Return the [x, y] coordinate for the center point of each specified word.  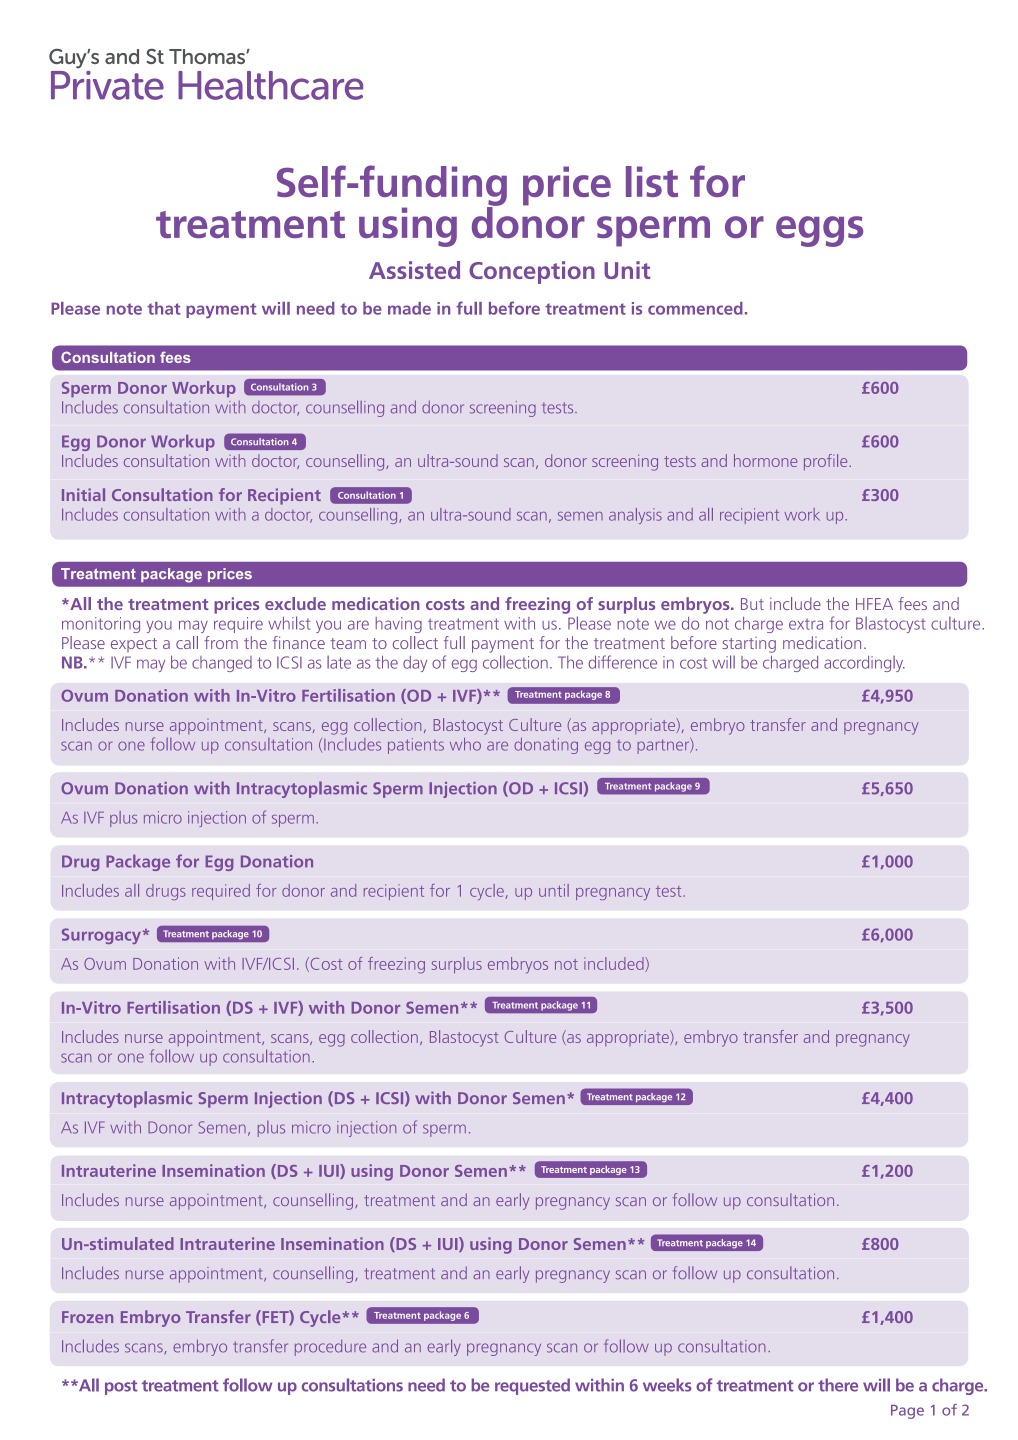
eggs [819, 231]
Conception [532, 272]
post [121, 1387]
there [838, 1385]
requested [532, 1386]
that [163, 308]
